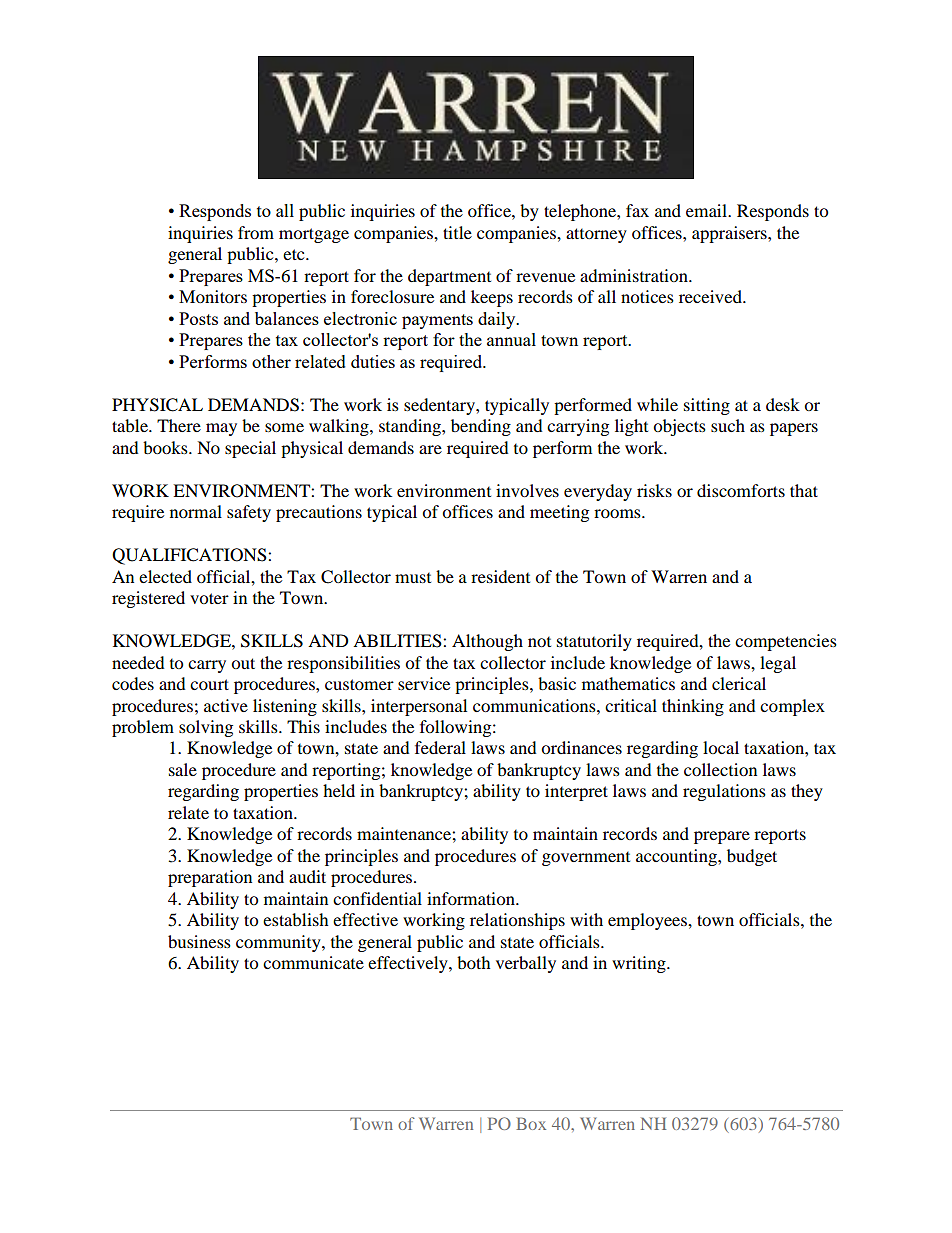 This image has width=952, height=1233. Describe the element at coordinates (730, 234) in the image. I see `appraisers` at that location.
